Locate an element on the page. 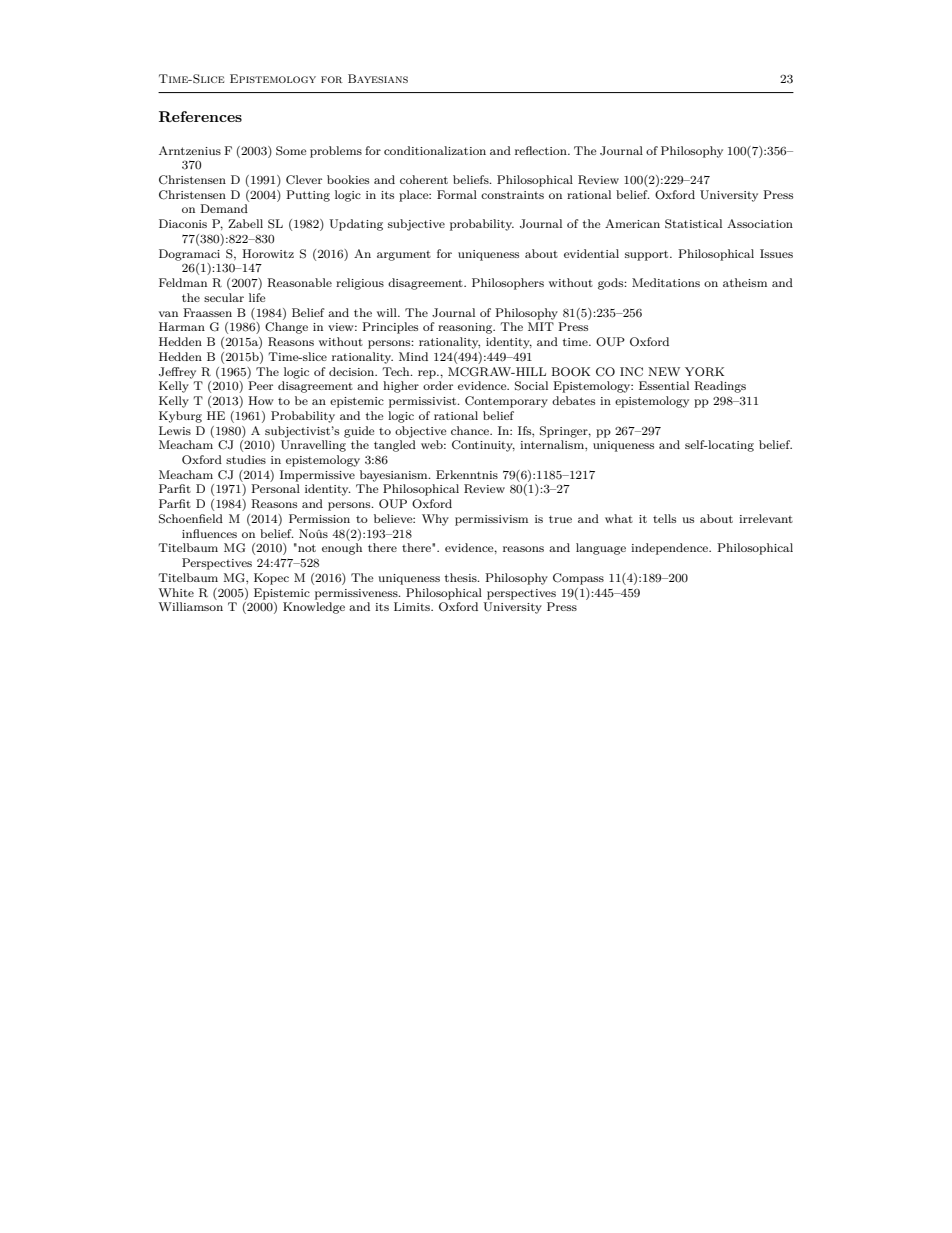 The image size is (952, 1233). tells is located at coordinates (664, 518).
